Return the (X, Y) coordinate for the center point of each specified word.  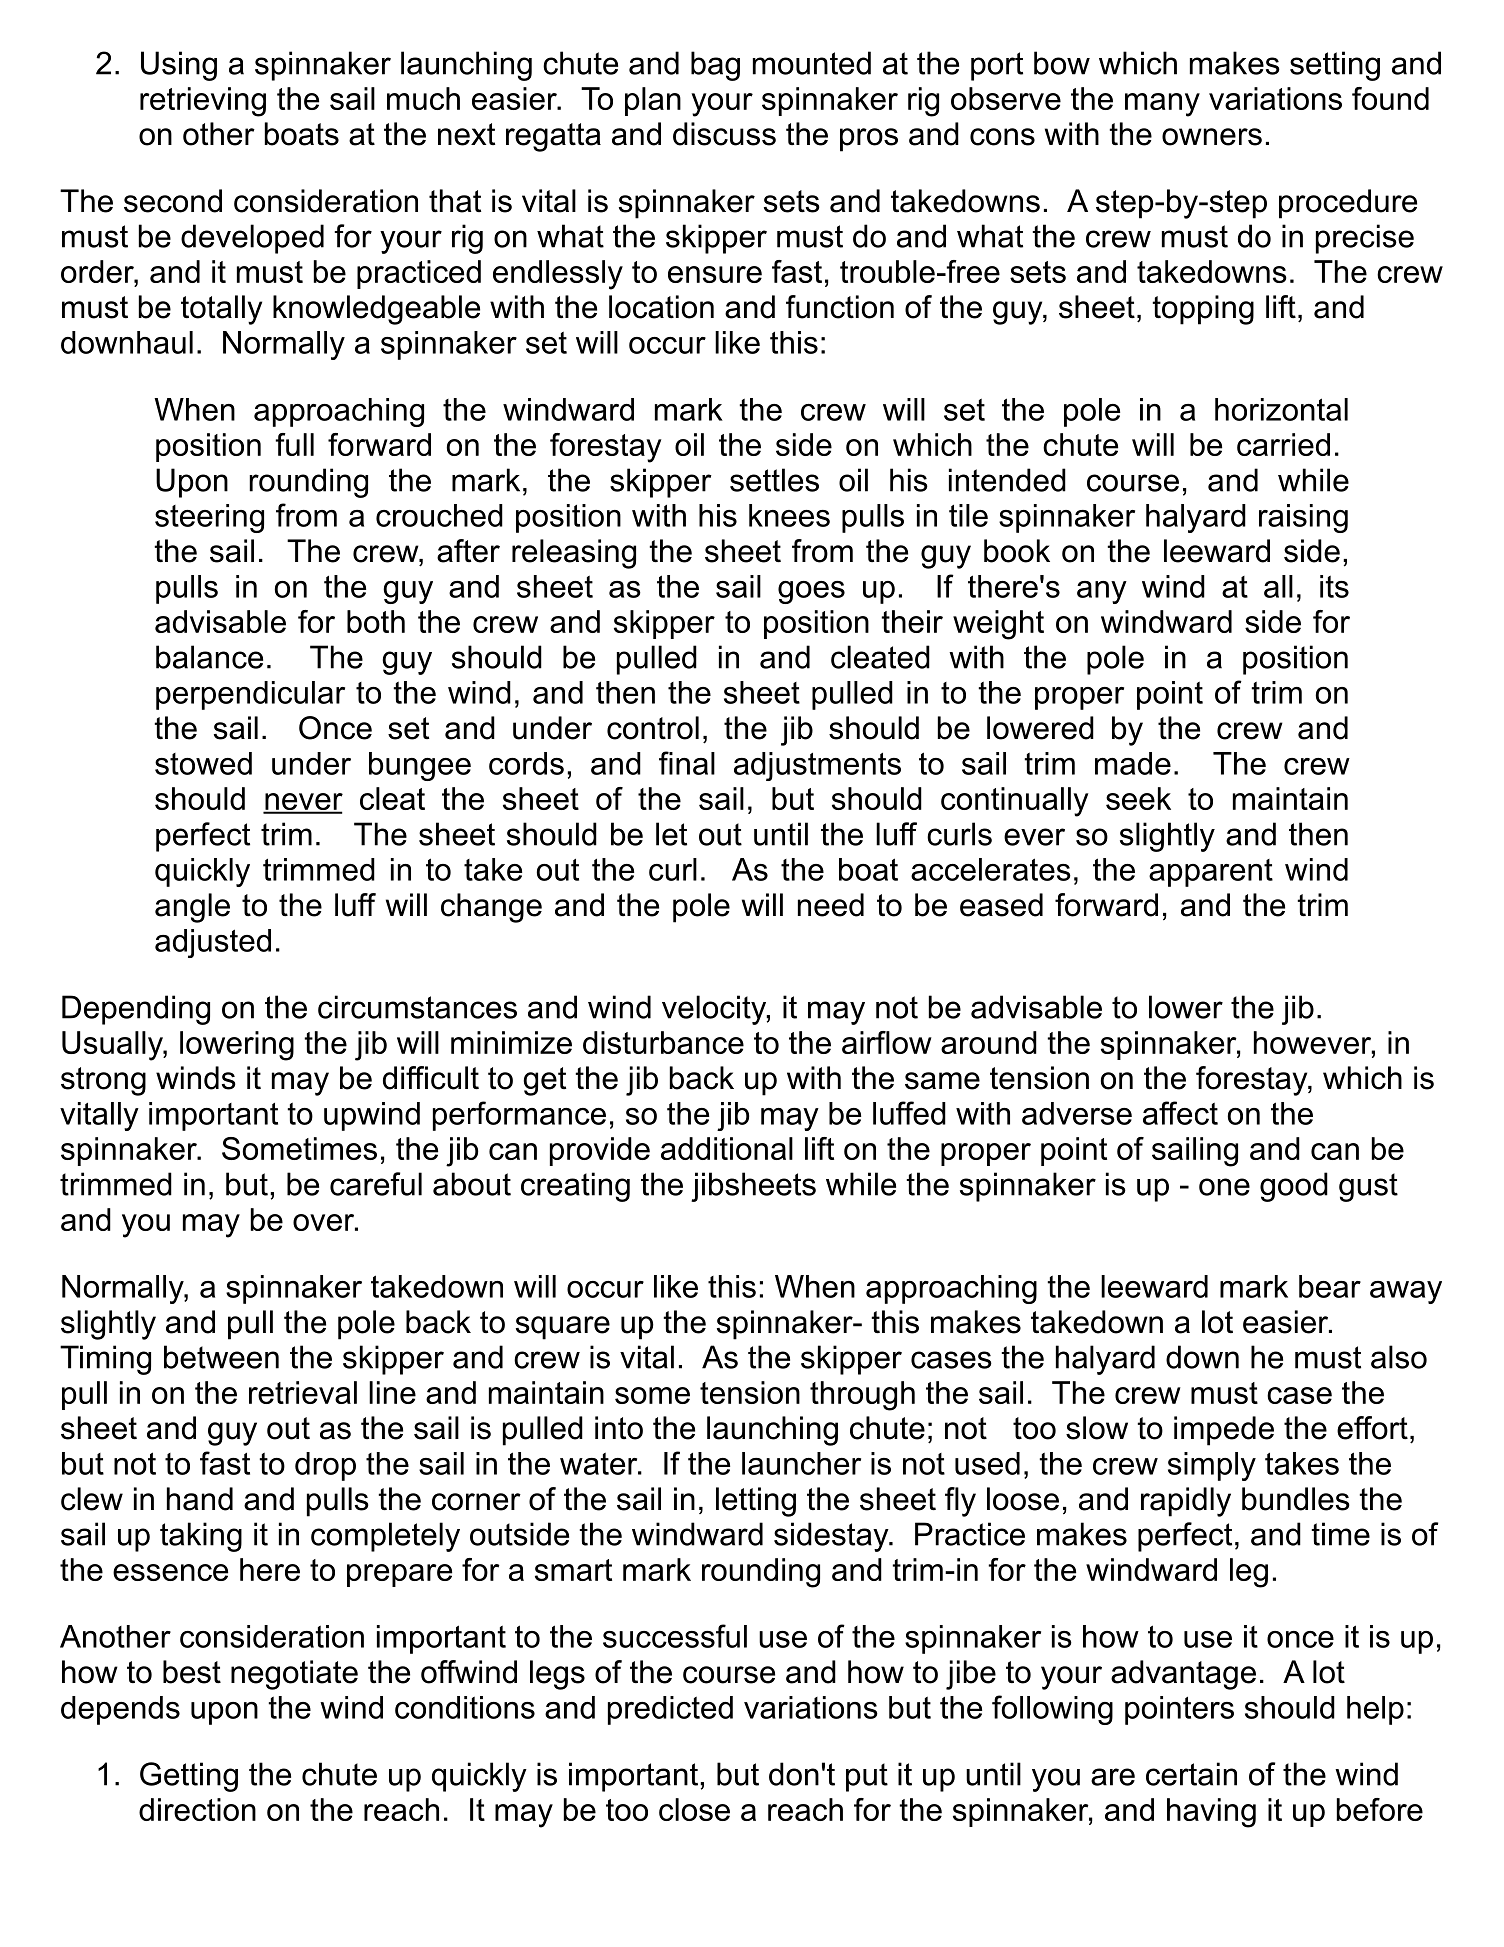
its (1334, 586)
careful (376, 1184)
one (1224, 1187)
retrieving (203, 102)
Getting (189, 1777)
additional (727, 1148)
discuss (724, 134)
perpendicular (250, 695)
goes (811, 592)
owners (1212, 137)
